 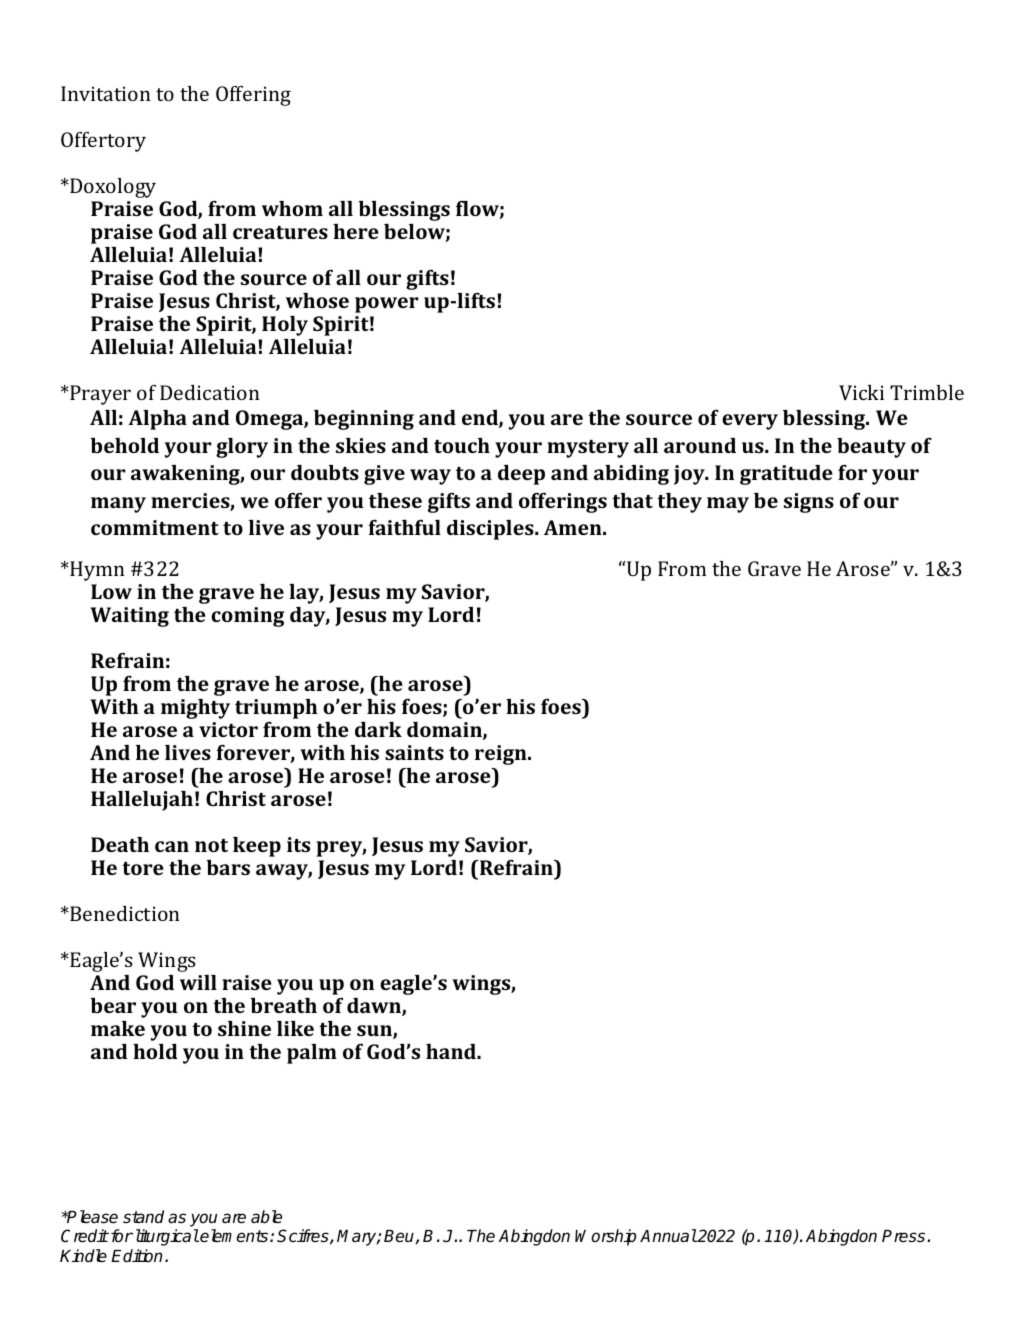 What do you see at coordinates (750, 422) in the image?
I see `every` at bounding box center [750, 422].
